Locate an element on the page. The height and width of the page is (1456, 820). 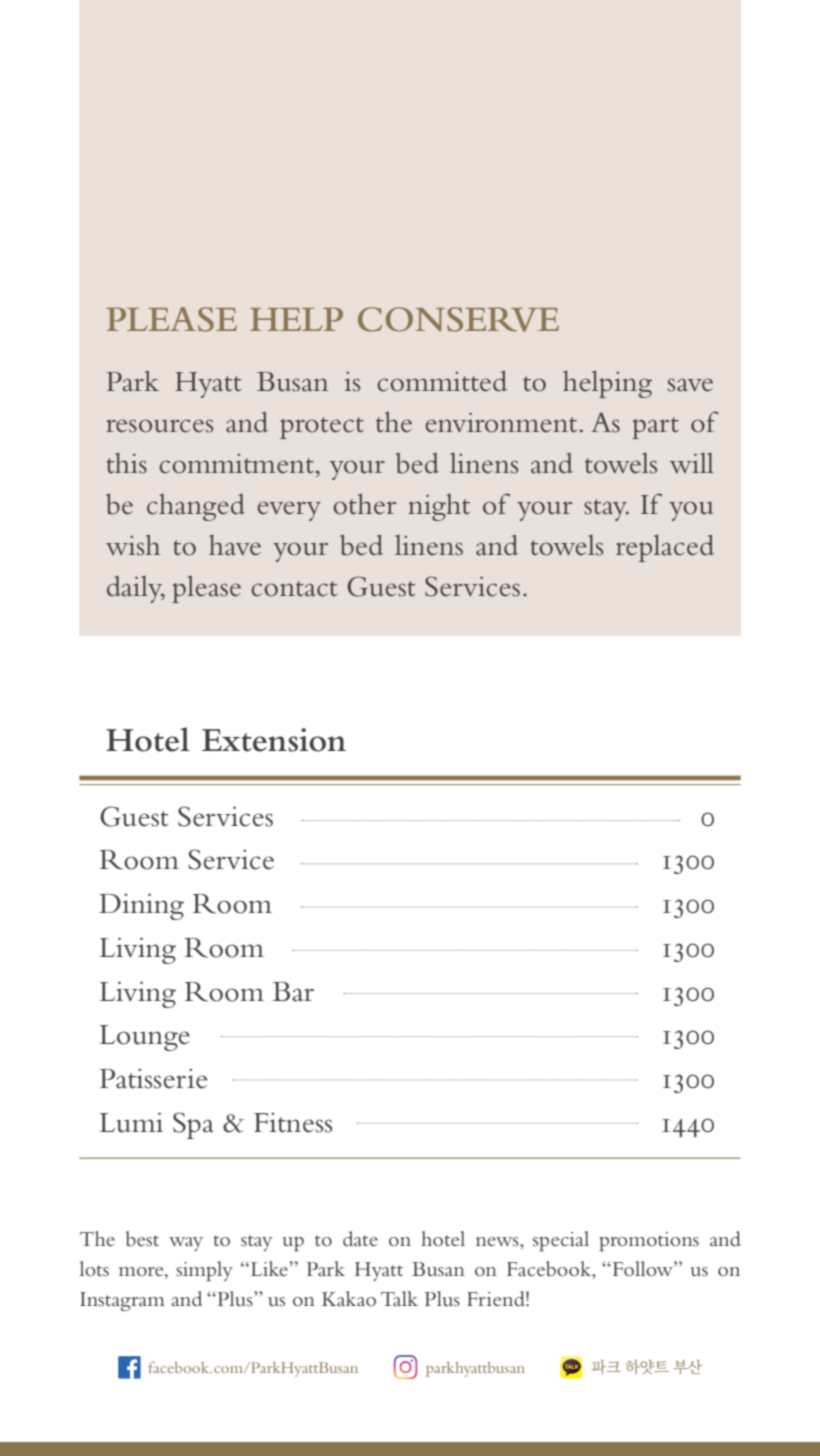
simply is located at coordinates (204, 1271).
